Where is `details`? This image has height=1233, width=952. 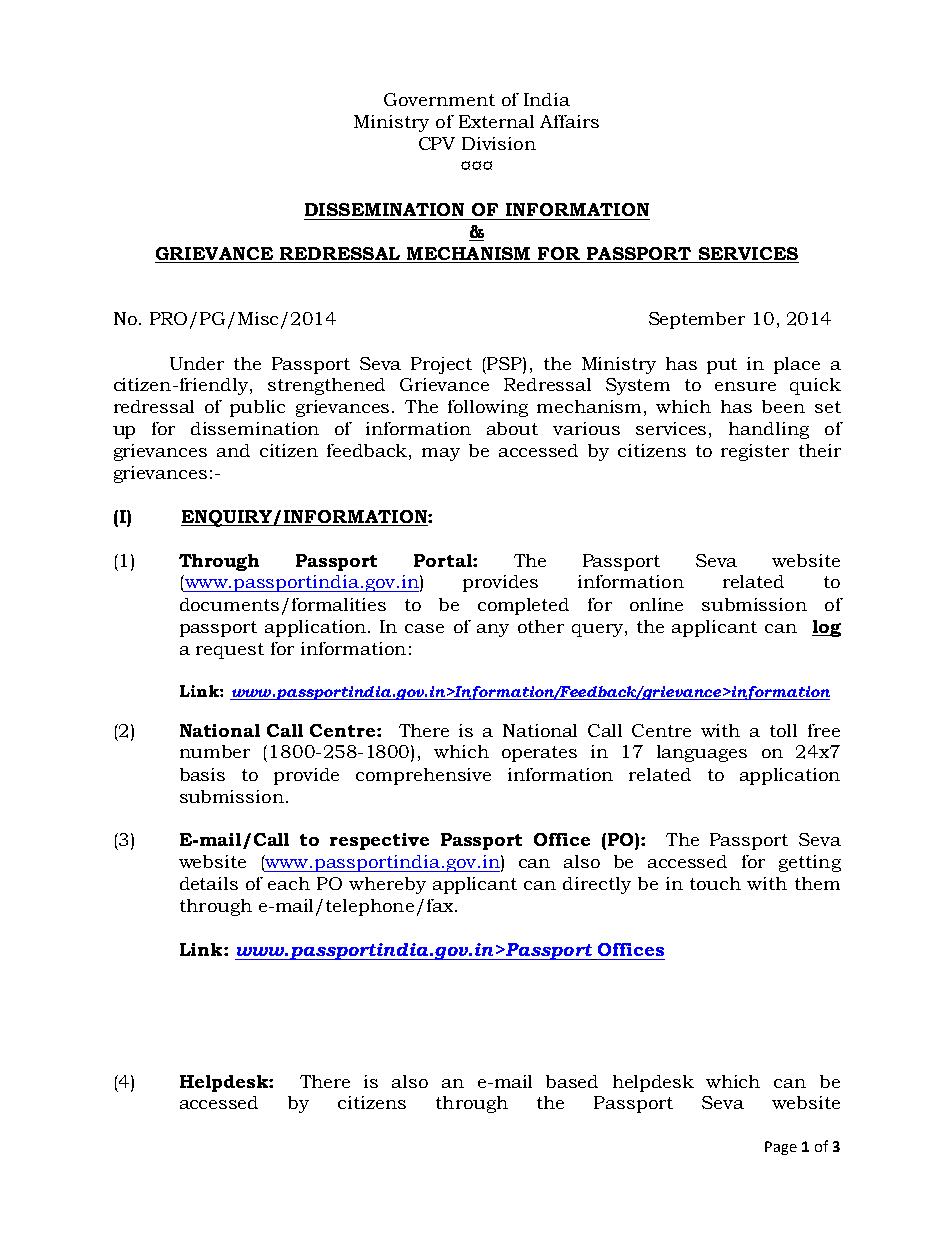
details is located at coordinates (209, 883).
